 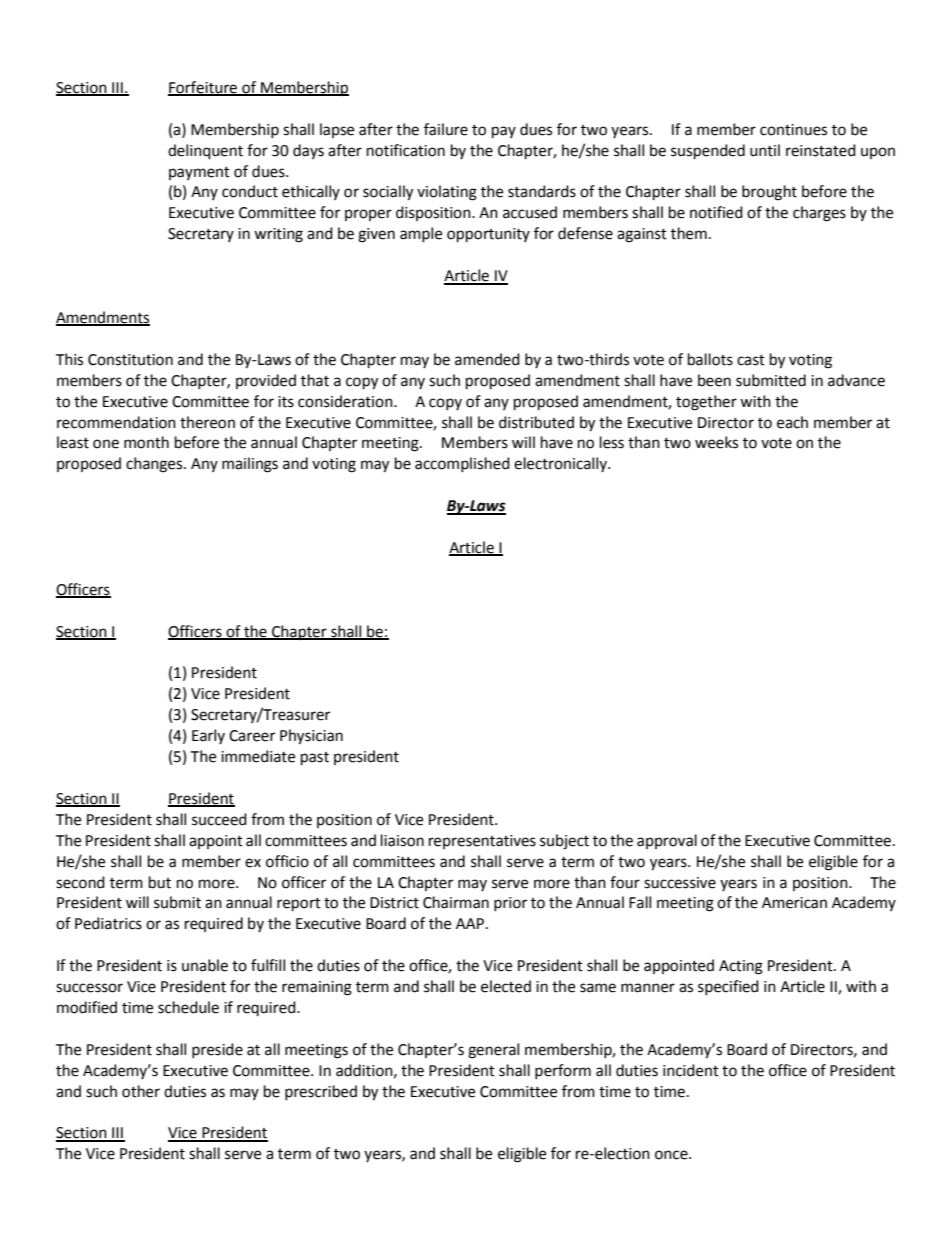 What do you see at coordinates (446, 129) in the image?
I see `failure` at bounding box center [446, 129].
